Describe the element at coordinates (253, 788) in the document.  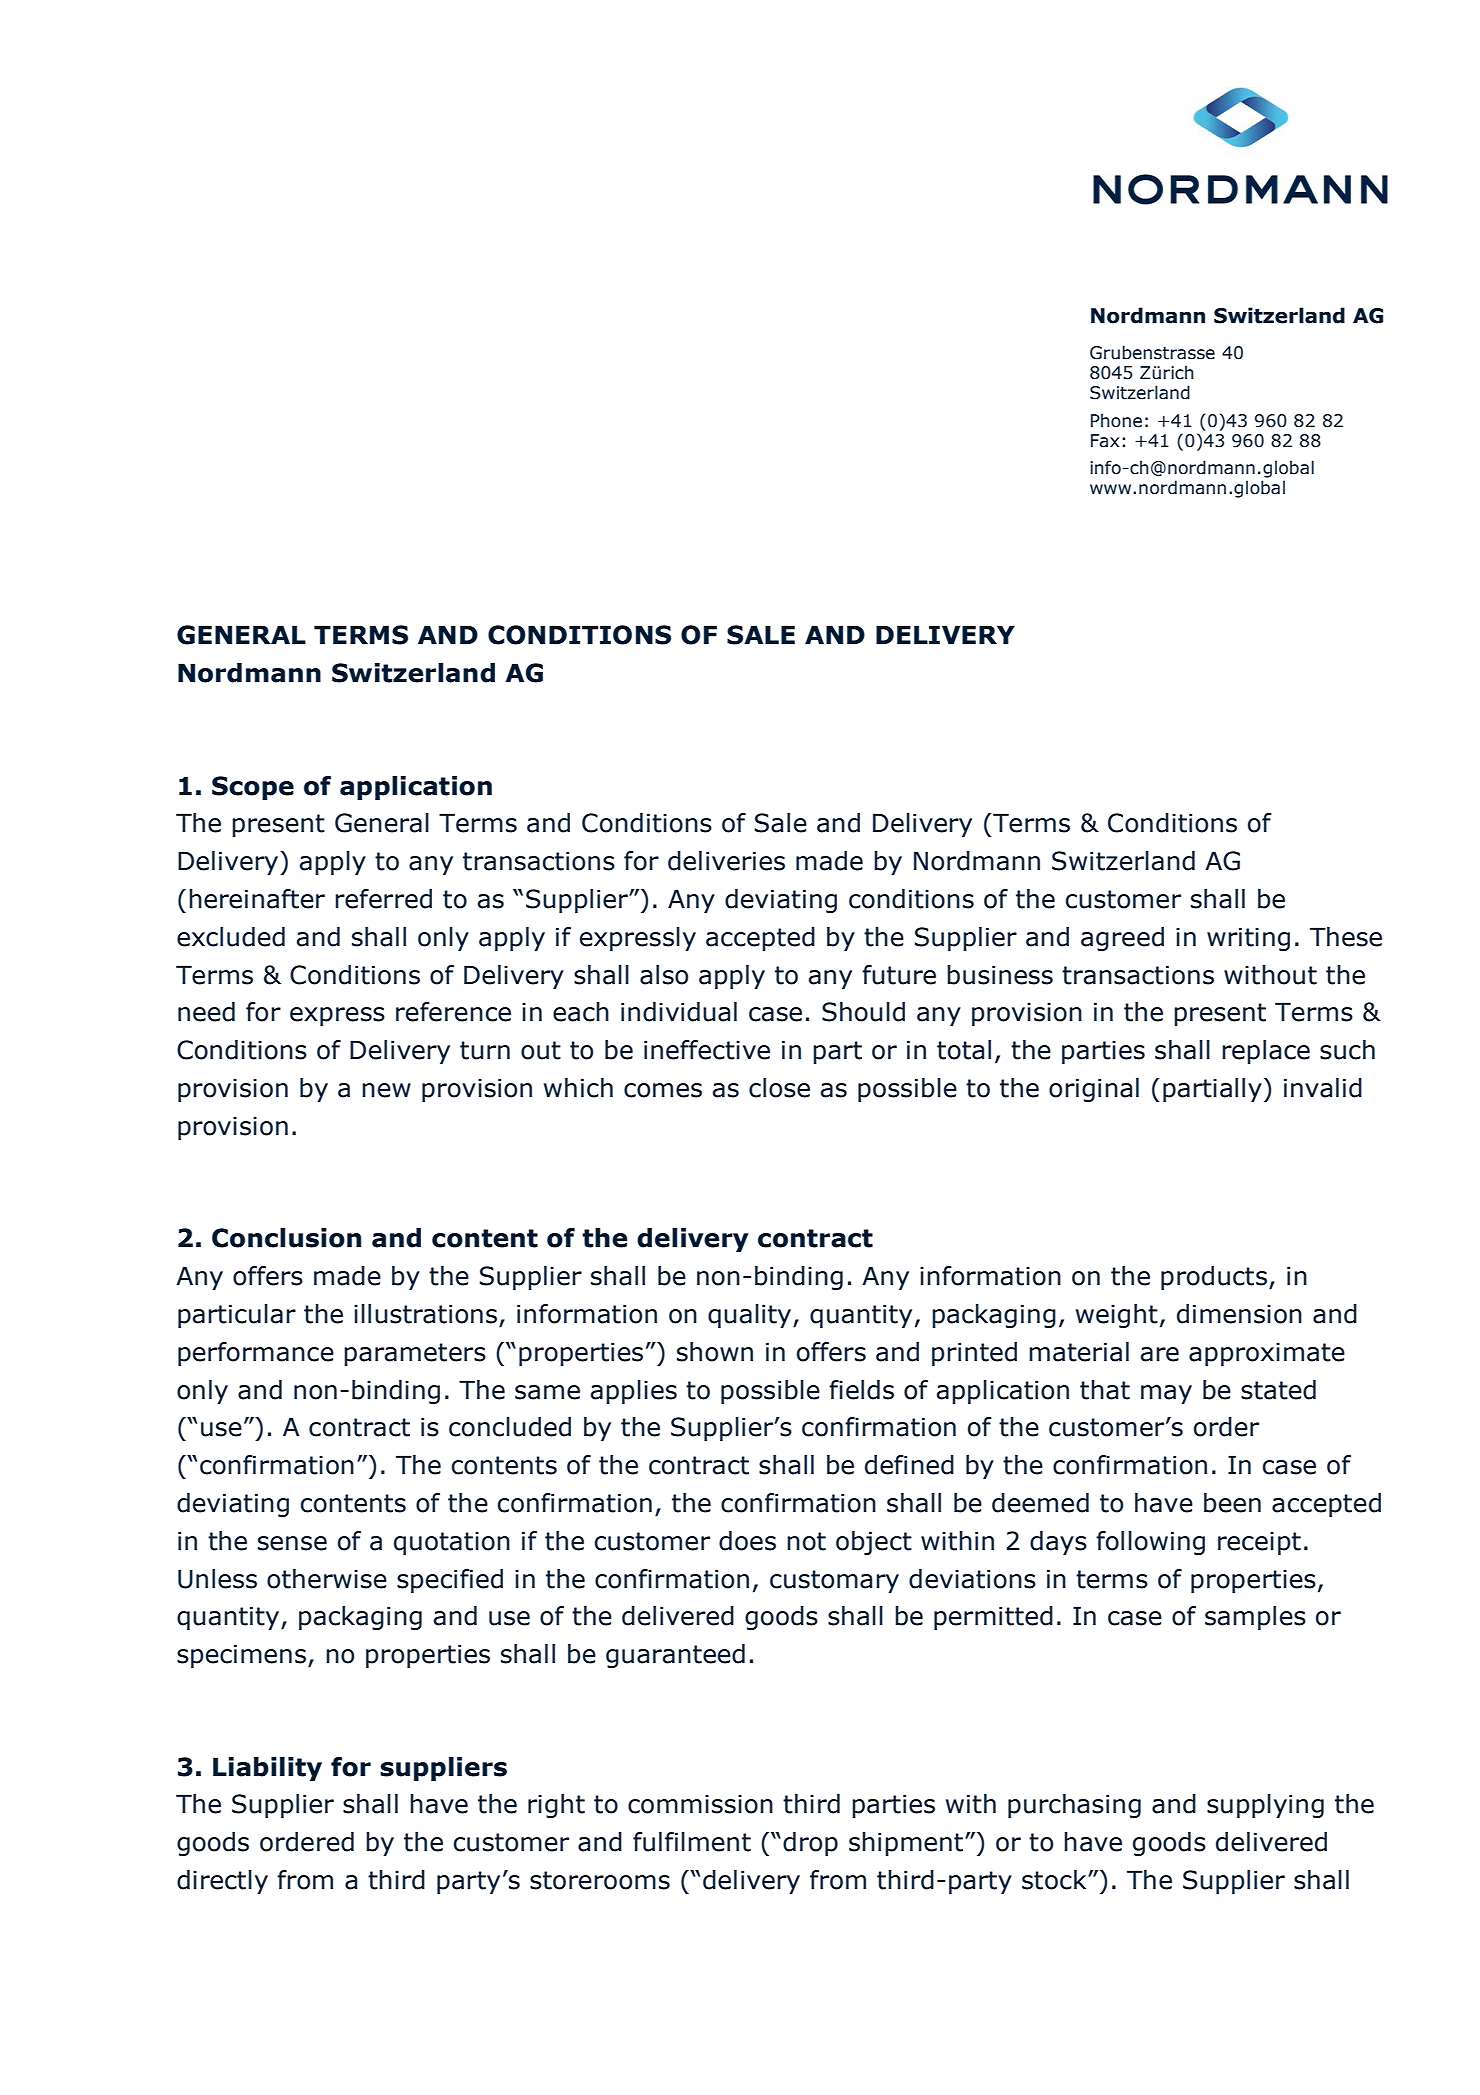
I see `Scope` at that location.
